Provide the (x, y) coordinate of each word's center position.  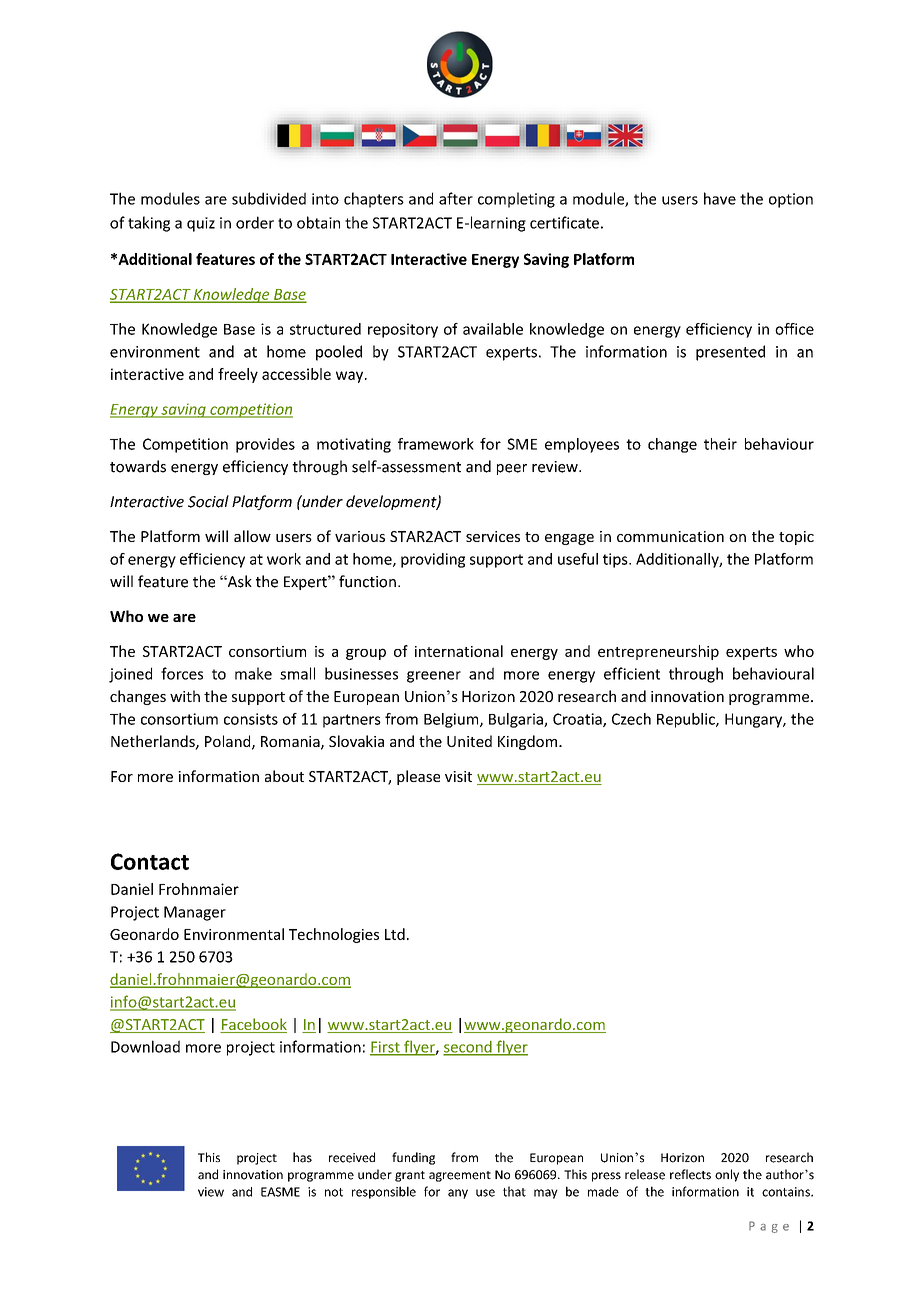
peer (512, 469)
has (302, 1157)
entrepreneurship (658, 652)
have (720, 198)
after (456, 198)
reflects (690, 1174)
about (284, 776)
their (720, 444)
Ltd (395, 934)
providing (433, 560)
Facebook (253, 1025)
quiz (201, 224)
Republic (687, 720)
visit (458, 776)
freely (238, 375)
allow (252, 536)
